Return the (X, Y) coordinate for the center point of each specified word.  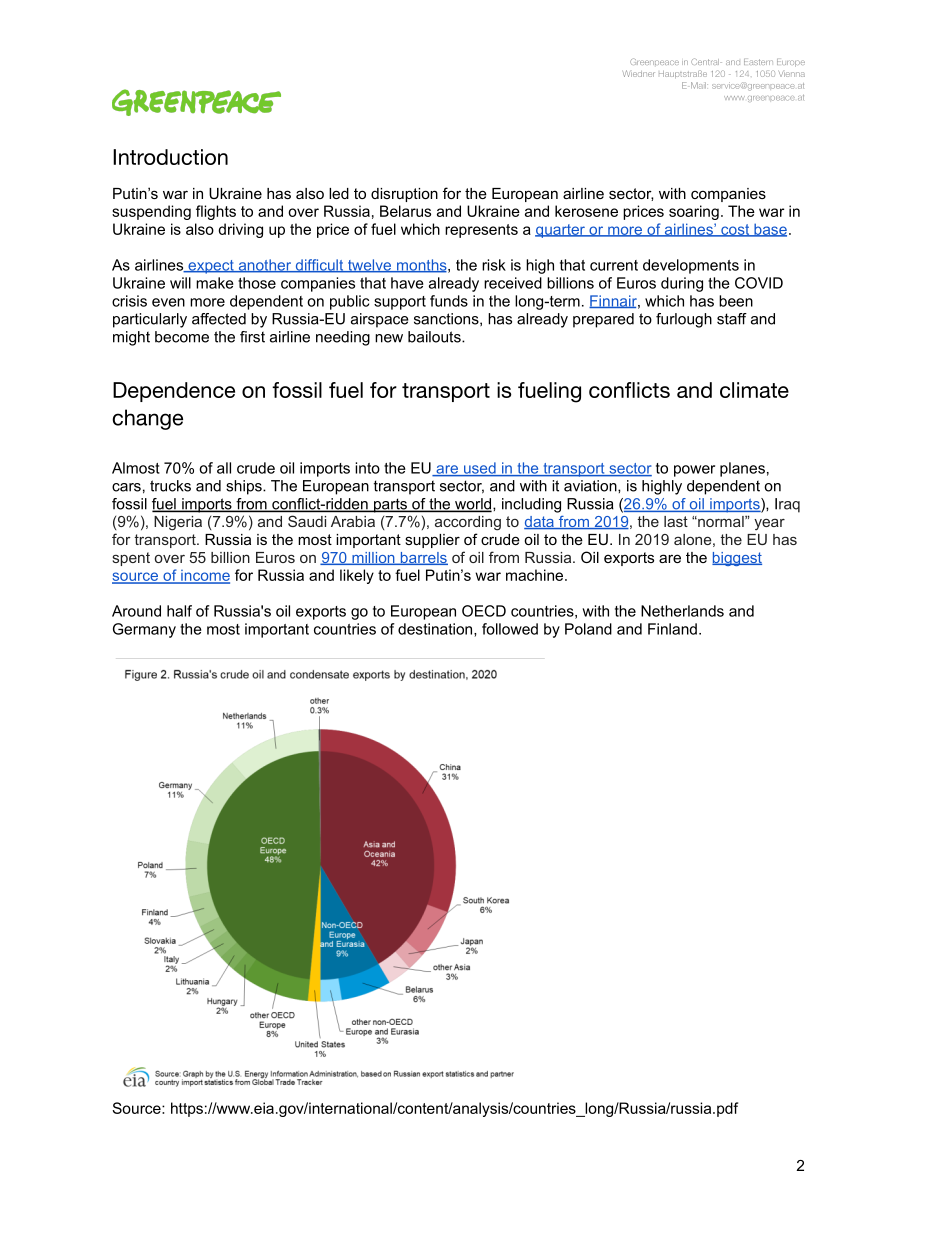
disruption (404, 195)
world (473, 505)
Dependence (174, 392)
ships (245, 487)
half (179, 611)
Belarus (405, 211)
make (215, 283)
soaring (694, 212)
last (676, 521)
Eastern (758, 62)
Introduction (170, 157)
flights (216, 212)
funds (449, 301)
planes (742, 469)
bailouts (435, 337)
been (736, 301)
